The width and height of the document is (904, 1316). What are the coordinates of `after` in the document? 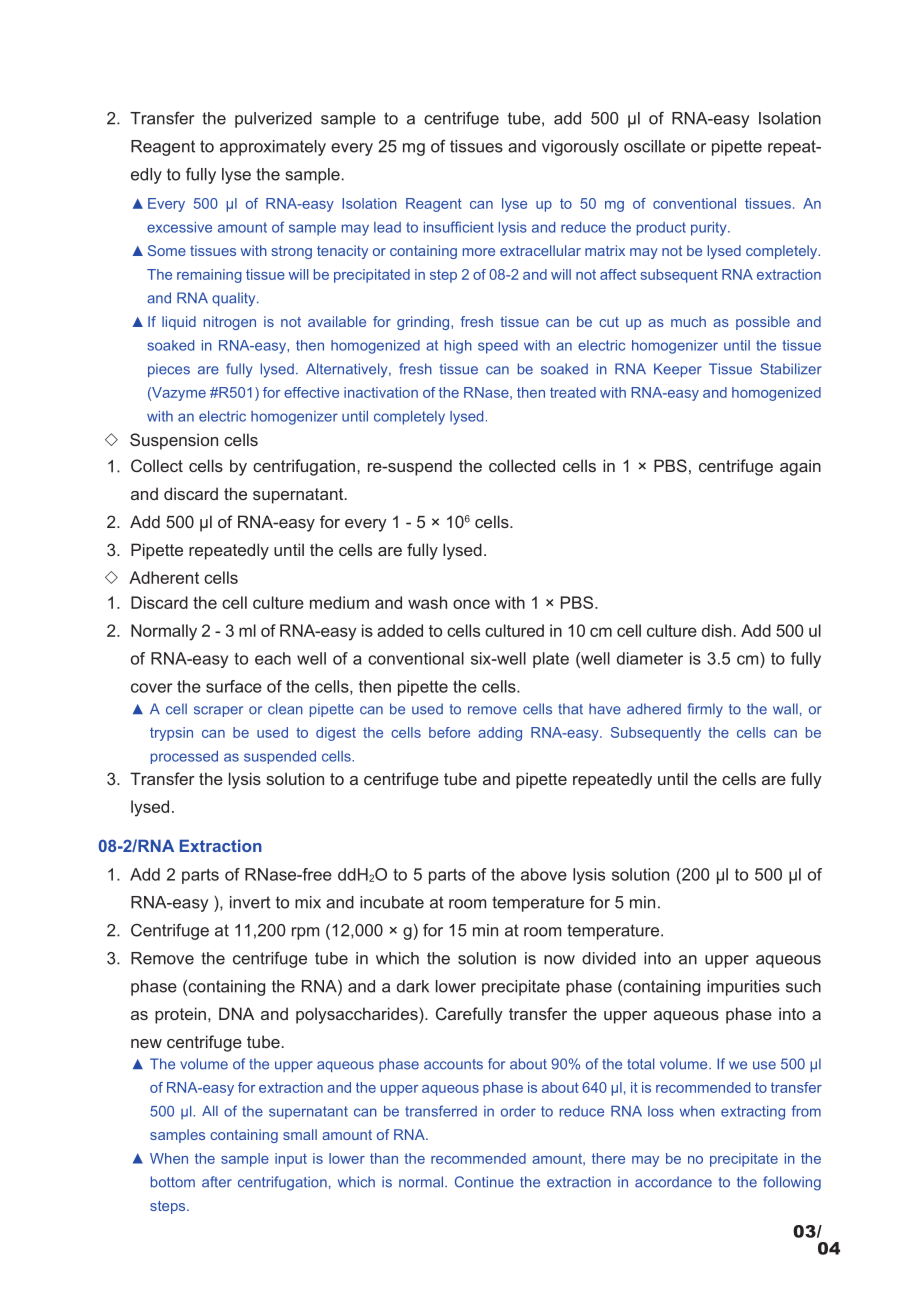 It's located at (217, 1182).
